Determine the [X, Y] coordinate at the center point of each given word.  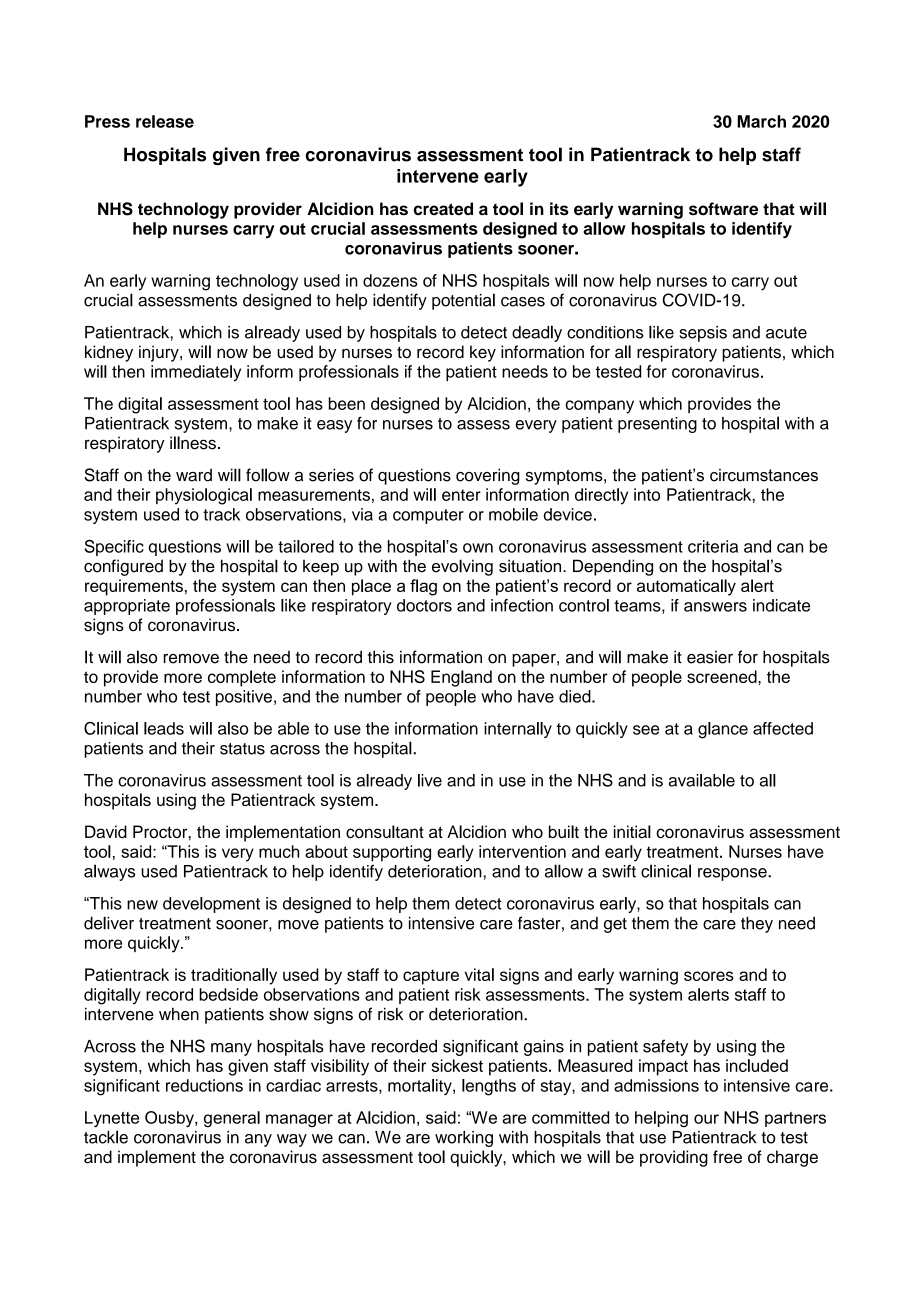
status [242, 749]
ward [194, 475]
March [761, 121]
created [443, 209]
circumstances [764, 475]
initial [632, 831]
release [165, 121]
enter [461, 495]
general [232, 1119]
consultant [385, 831]
